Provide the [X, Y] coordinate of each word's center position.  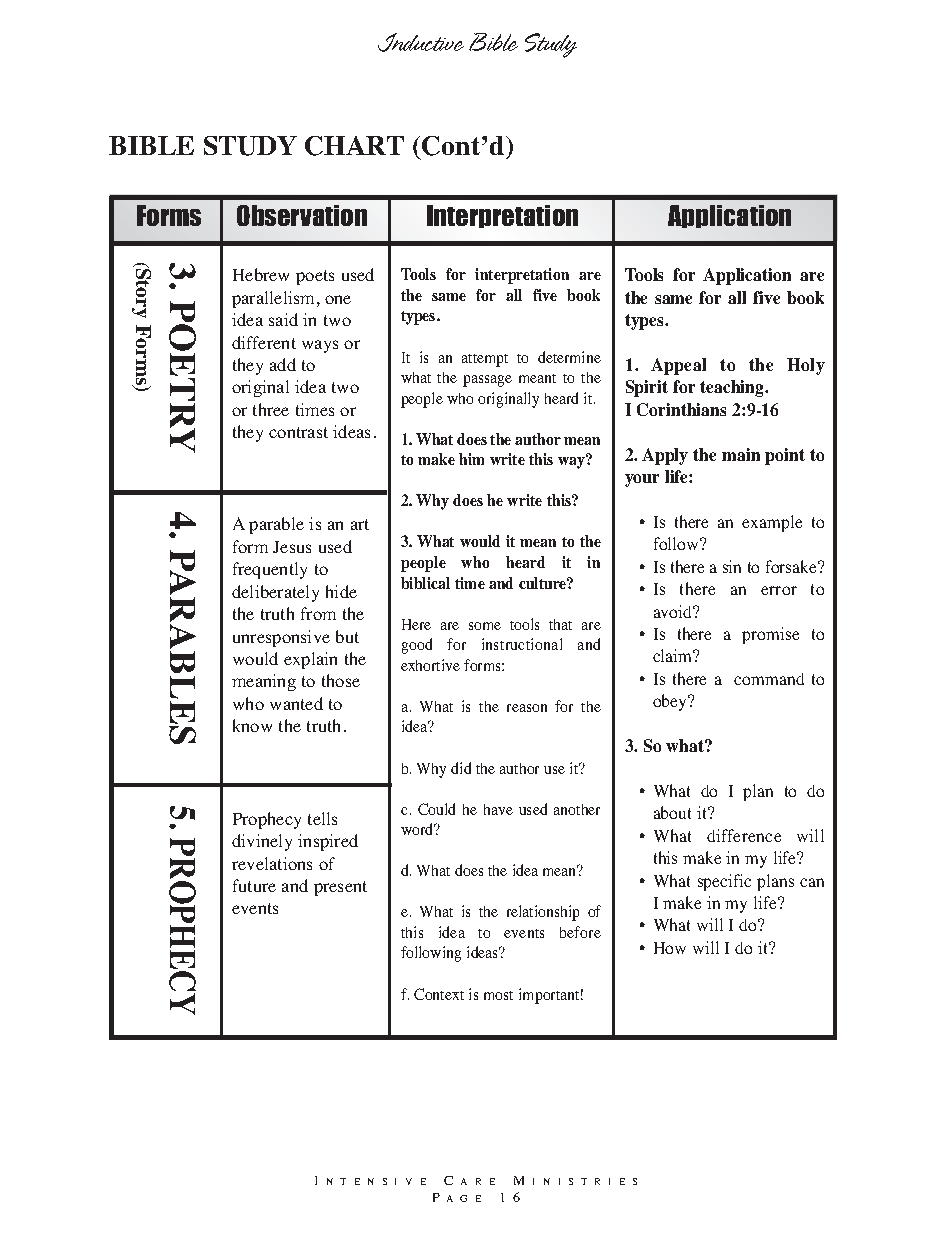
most [498, 995]
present [340, 888]
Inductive [421, 42]
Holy [806, 366]
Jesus [292, 547]
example [772, 523]
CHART [354, 146]
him [471, 459]
